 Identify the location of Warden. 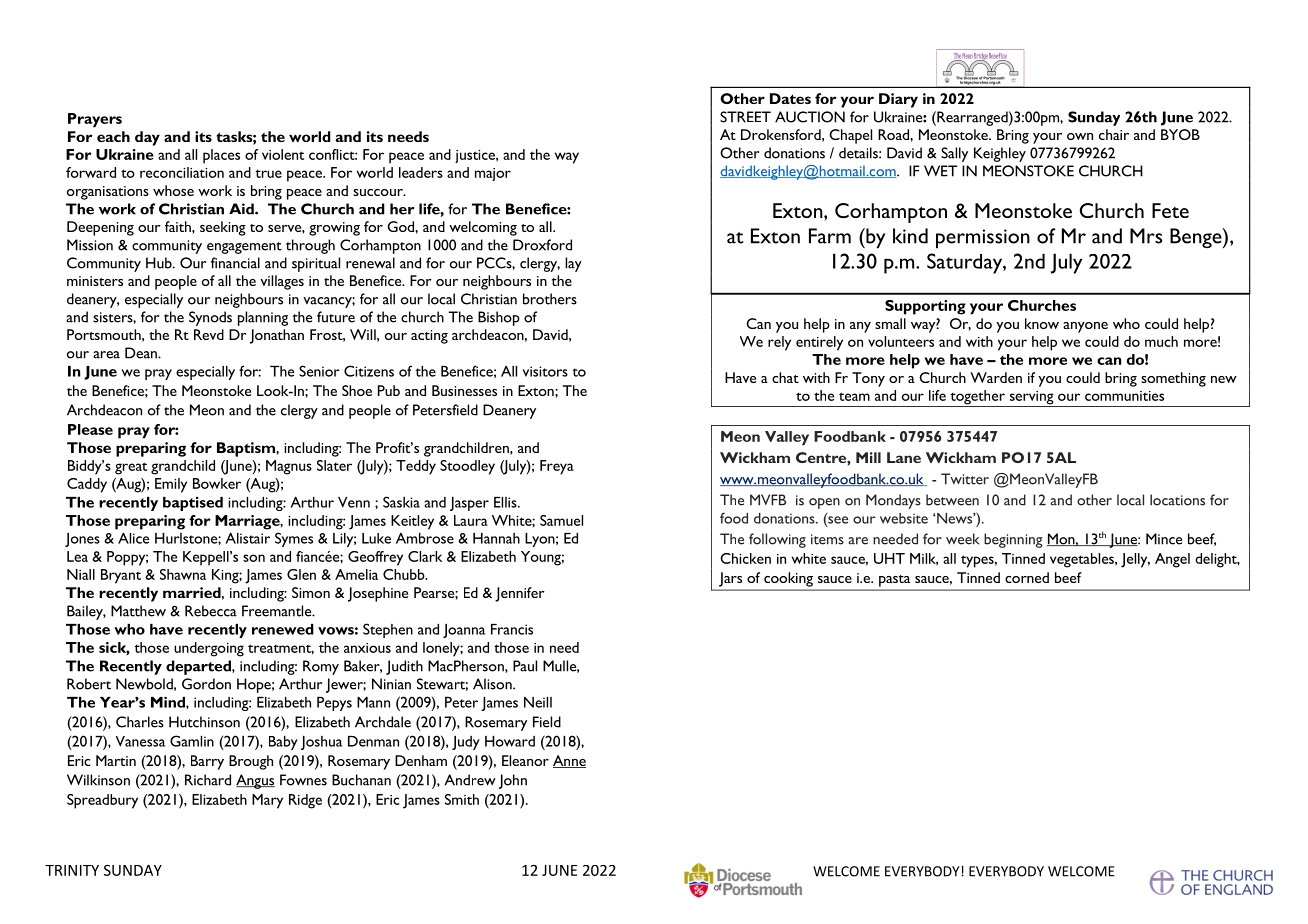
(996, 377).
